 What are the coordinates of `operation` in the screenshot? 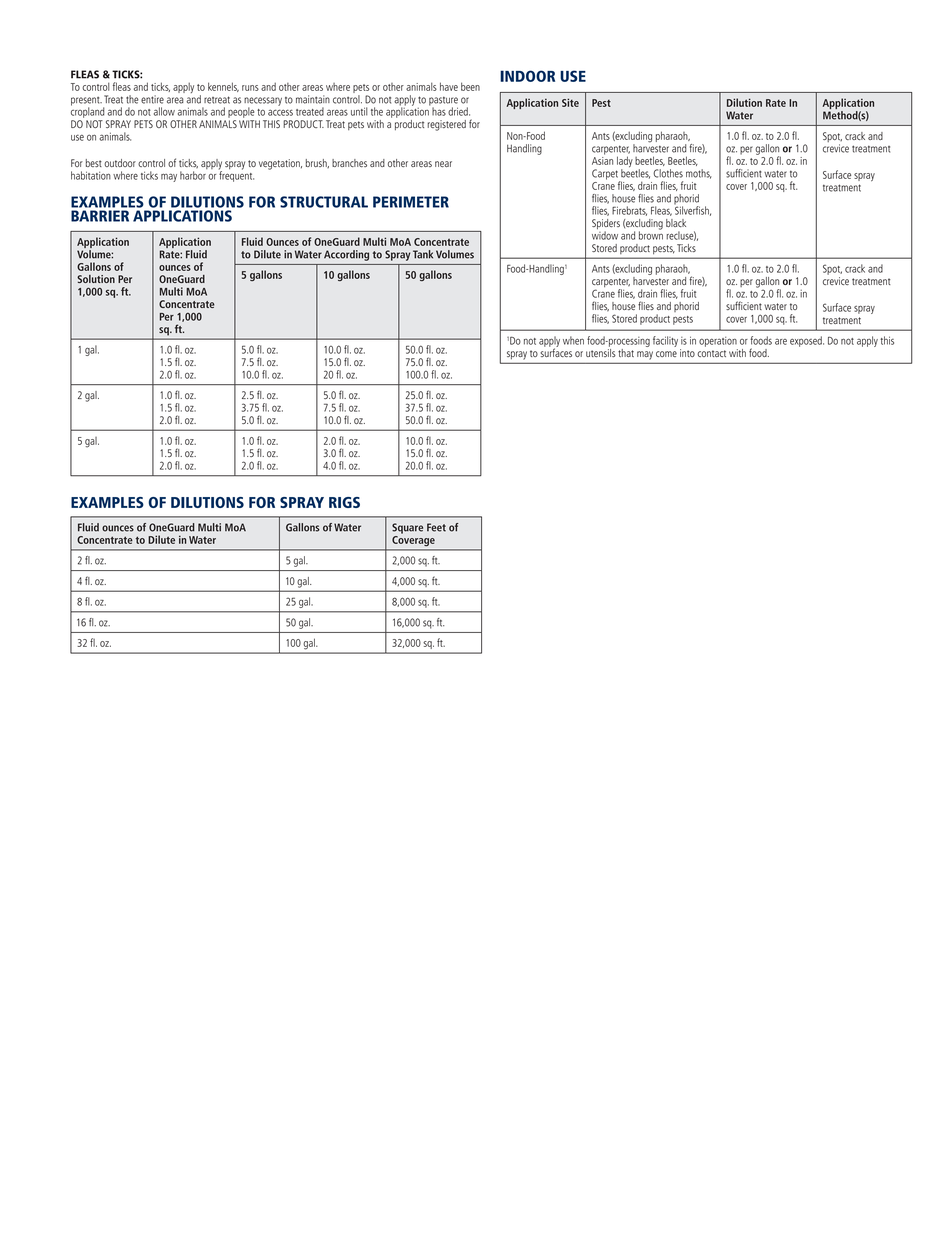 It's located at (718, 342).
